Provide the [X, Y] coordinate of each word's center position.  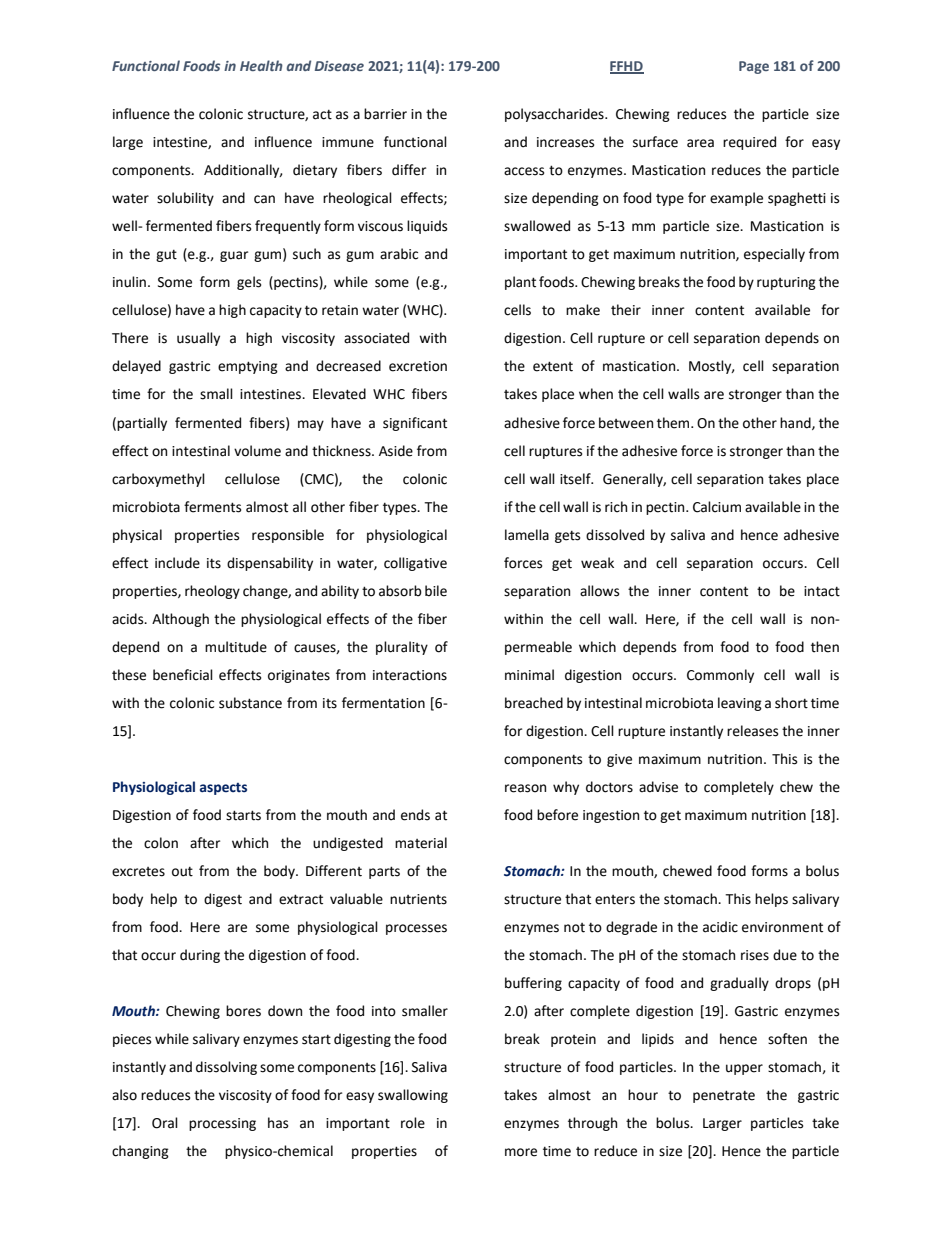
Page [754, 67]
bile [436, 591]
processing [222, 1124]
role [413, 1123]
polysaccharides [555, 115]
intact [822, 591]
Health [261, 65]
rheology [212, 592]
